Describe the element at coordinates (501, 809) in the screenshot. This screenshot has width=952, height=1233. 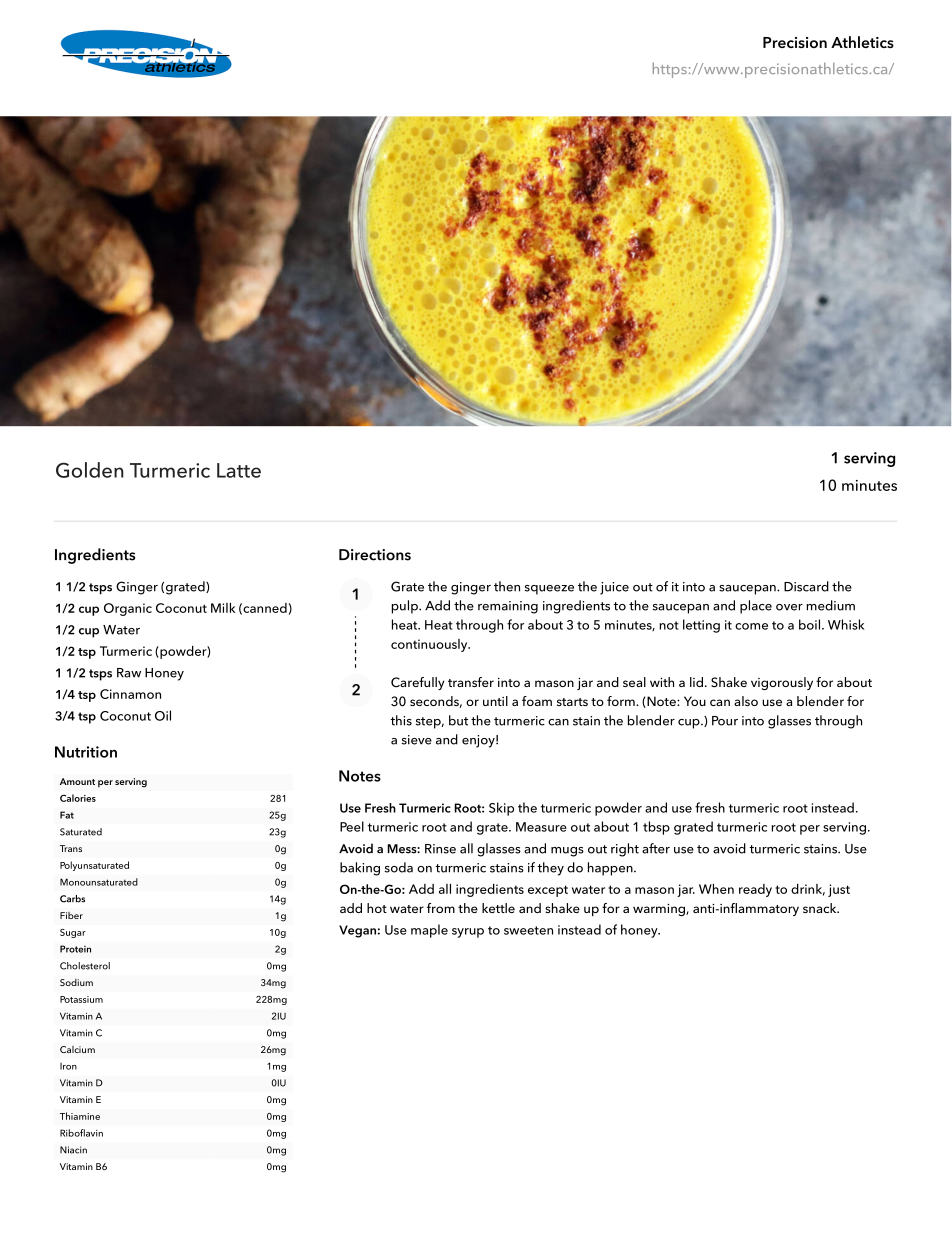
I see `Skip` at that location.
